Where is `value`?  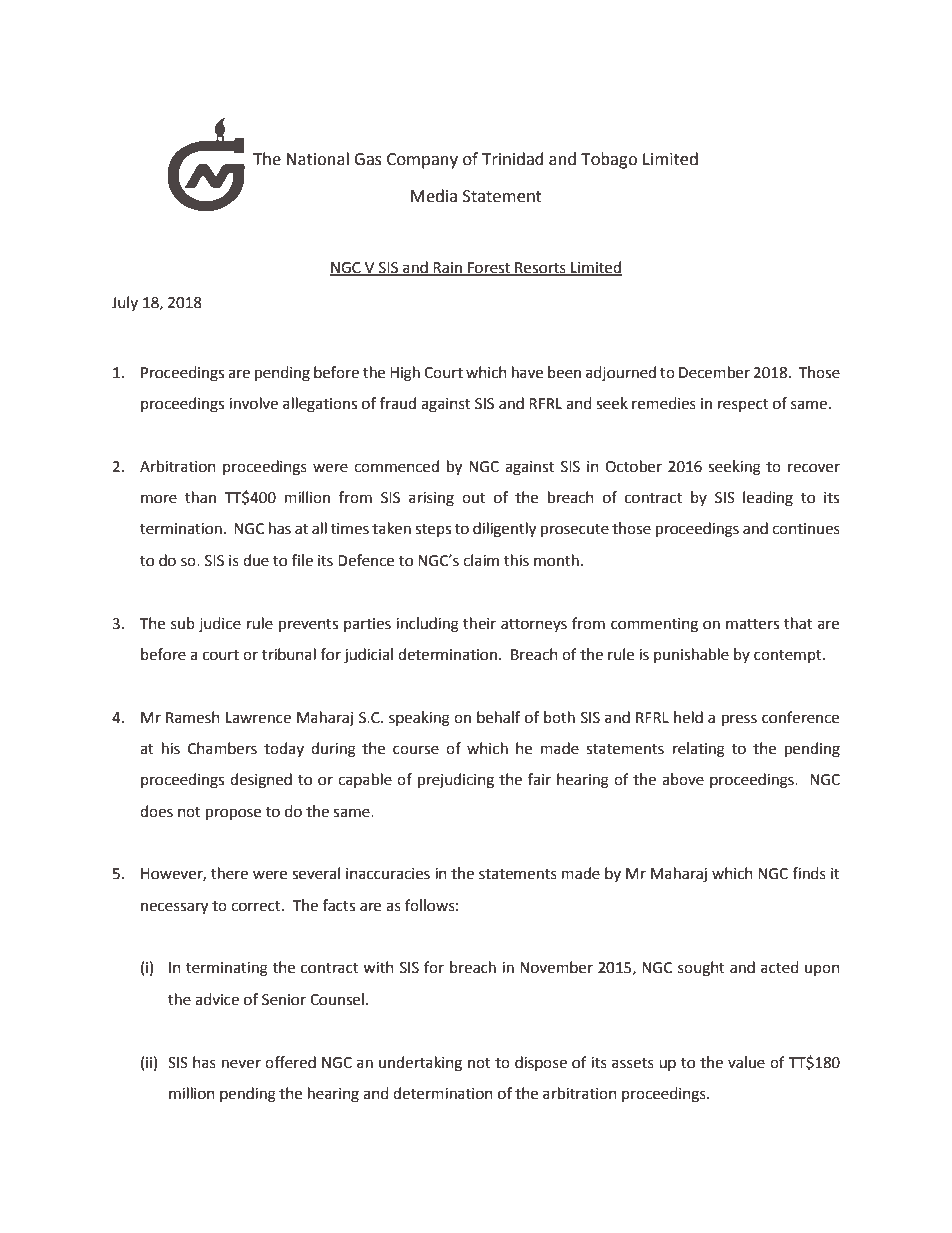 value is located at coordinates (746, 1062).
